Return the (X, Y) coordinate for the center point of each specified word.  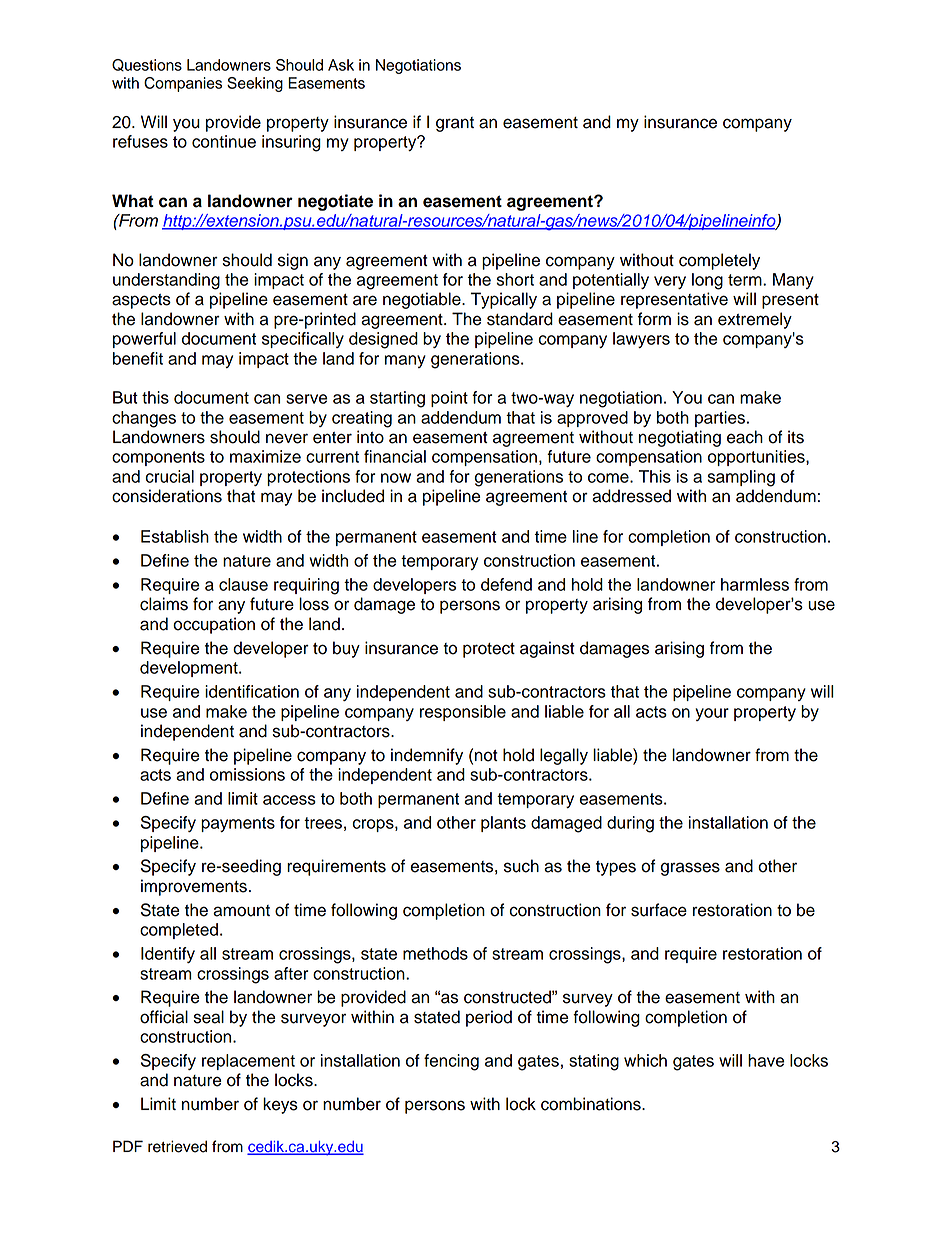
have (766, 1060)
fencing (451, 1062)
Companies (183, 84)
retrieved (177, 1146)
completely (719, 261)
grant (455, 124)
